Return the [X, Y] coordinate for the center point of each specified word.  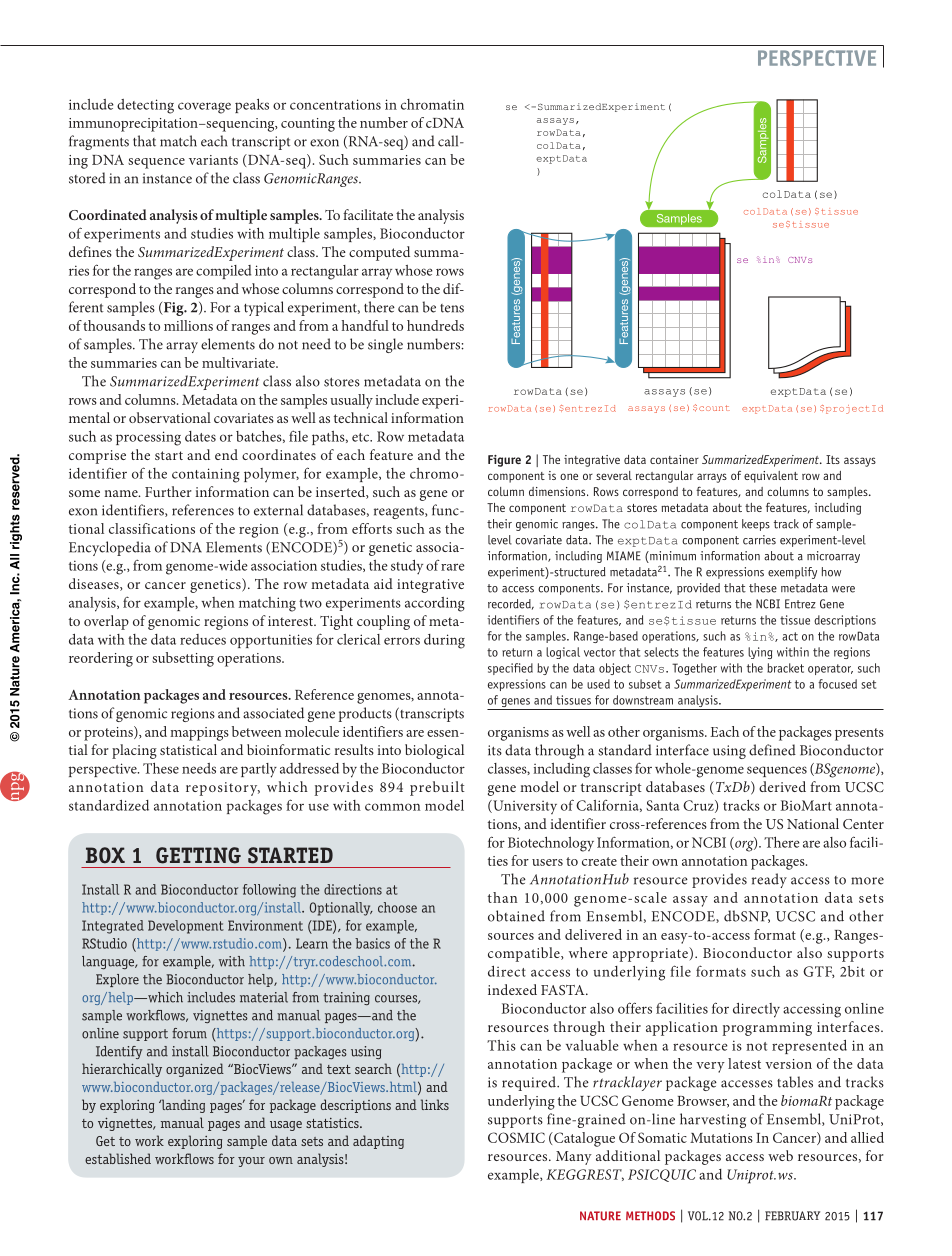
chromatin [432, 104]
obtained [516, 916]
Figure [504, 461]
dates [200, 436]
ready [769, 880]
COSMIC [516, 1137]
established [118, 1158]
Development [186, 927]
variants [213, 160]
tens [452, 308]
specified [510, 669]
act [790, 636]
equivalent [771, 477]
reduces [203, 639]
